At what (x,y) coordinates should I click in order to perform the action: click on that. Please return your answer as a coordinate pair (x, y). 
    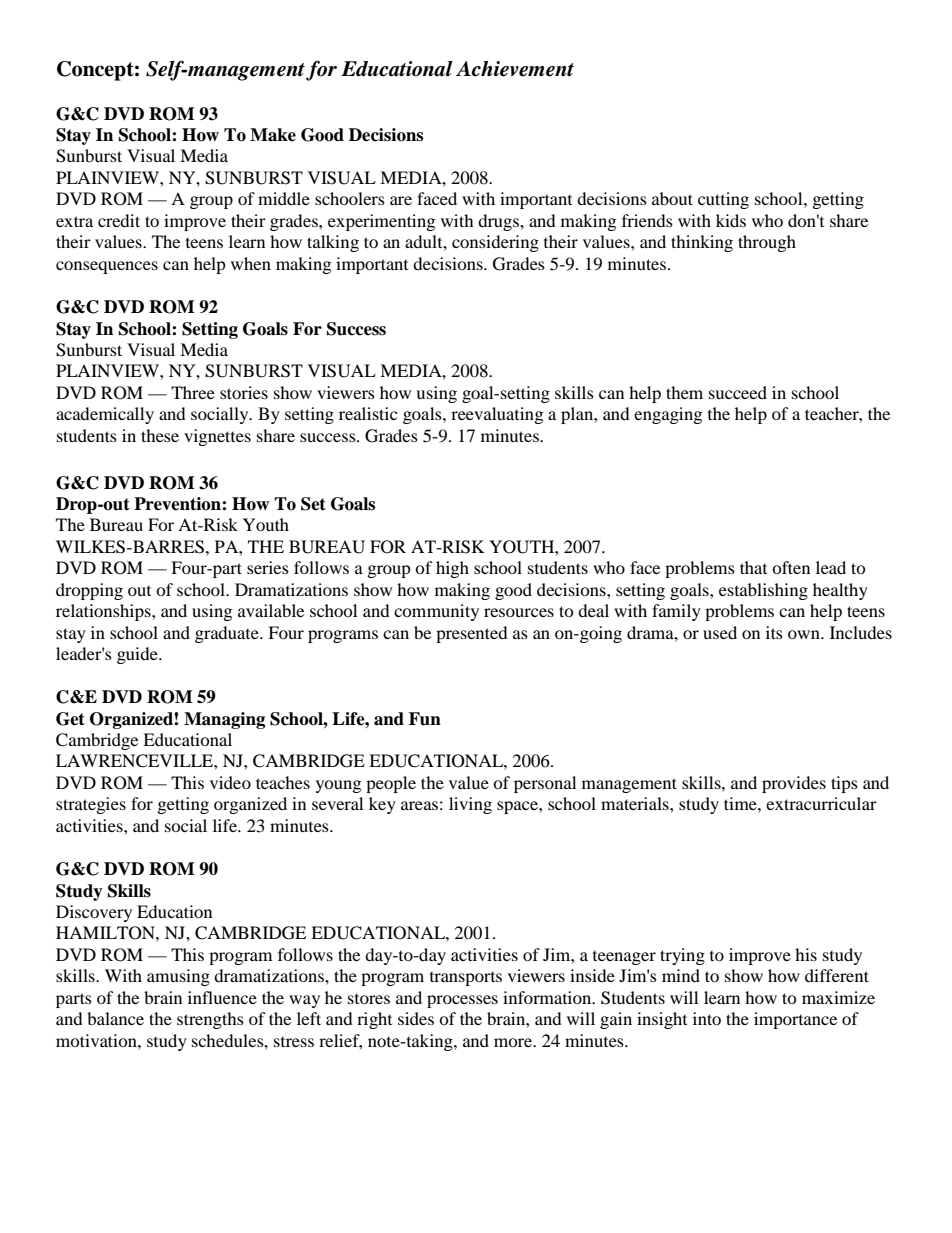
    Looking at the image, I should click on (753, 567).
